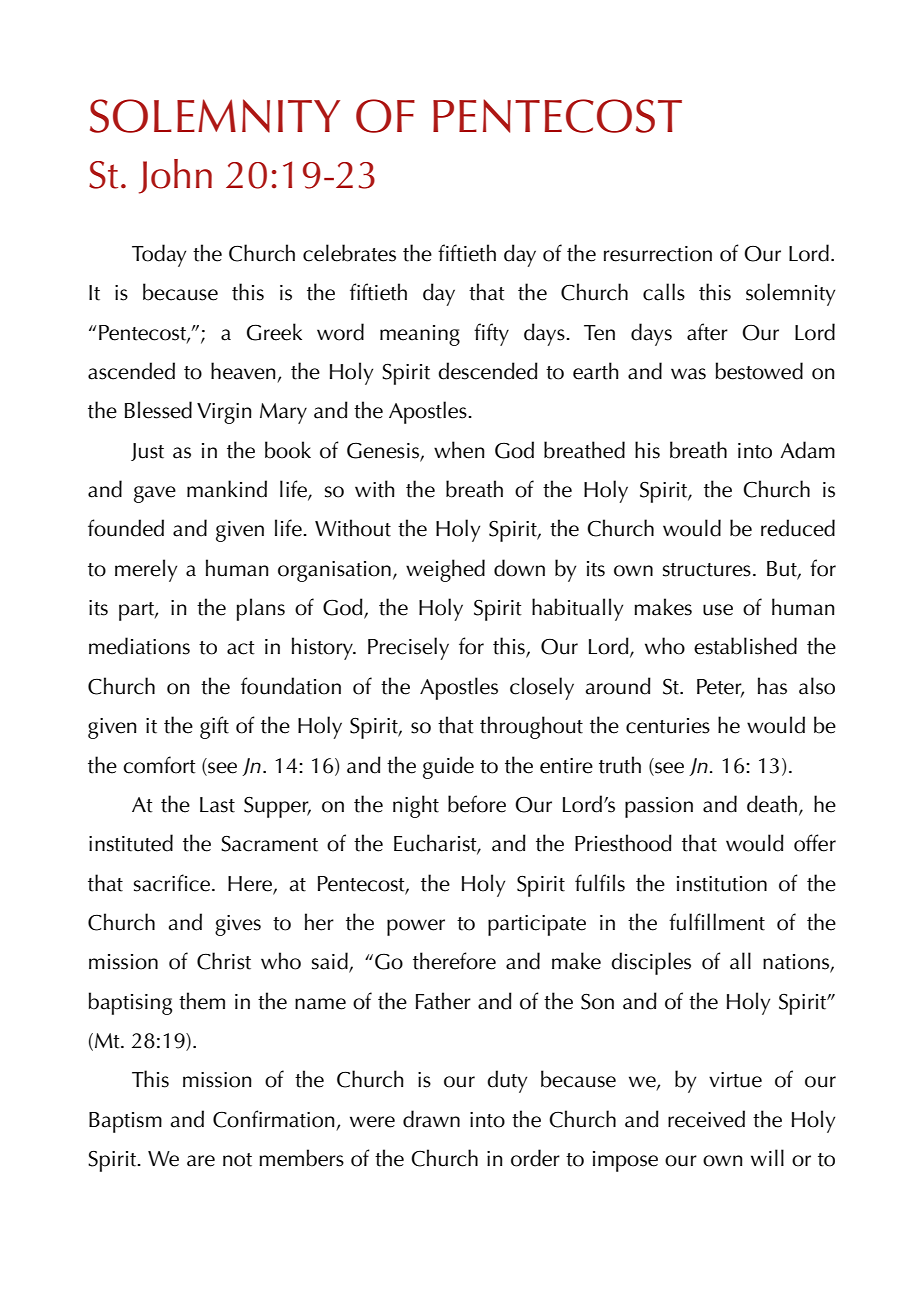 The image size is (924, 1308). What do you see at coordinates (431, 1119) in the document?
I see `drawn` at bounding box center [431, 1119].
